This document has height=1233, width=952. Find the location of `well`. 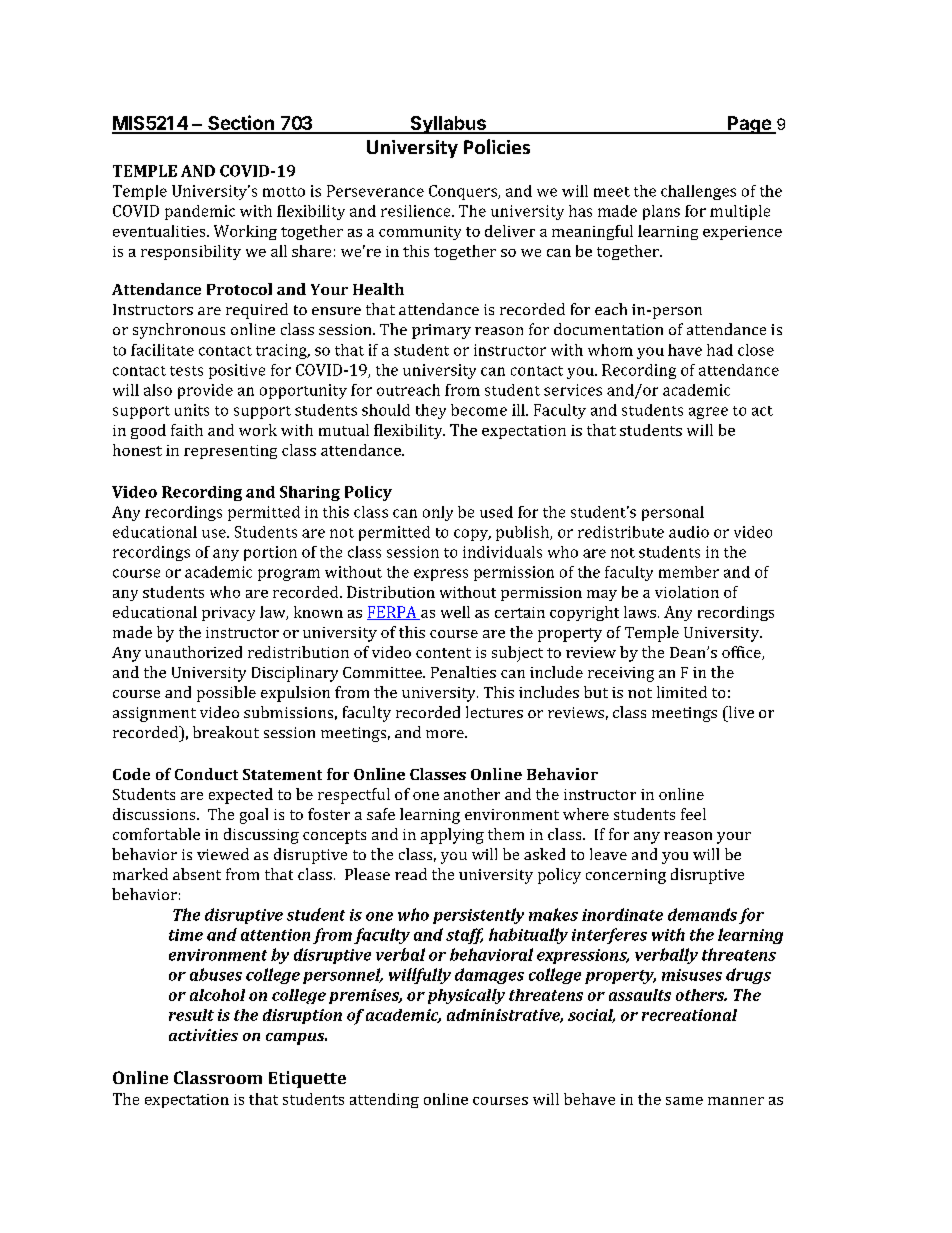

well is located at coordinates (455, 612).
